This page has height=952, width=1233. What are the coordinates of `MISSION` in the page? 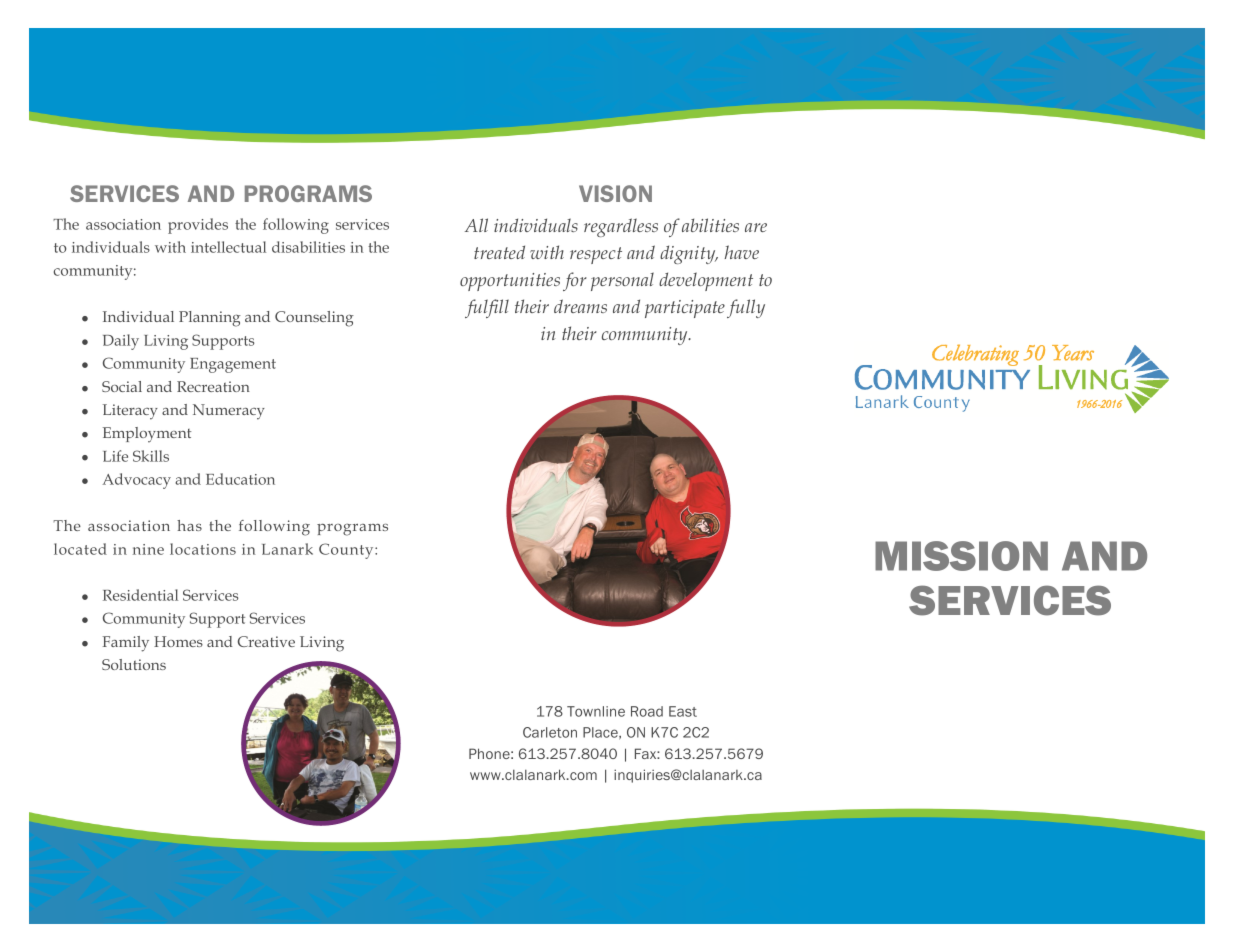 It's located at (961, 556).
